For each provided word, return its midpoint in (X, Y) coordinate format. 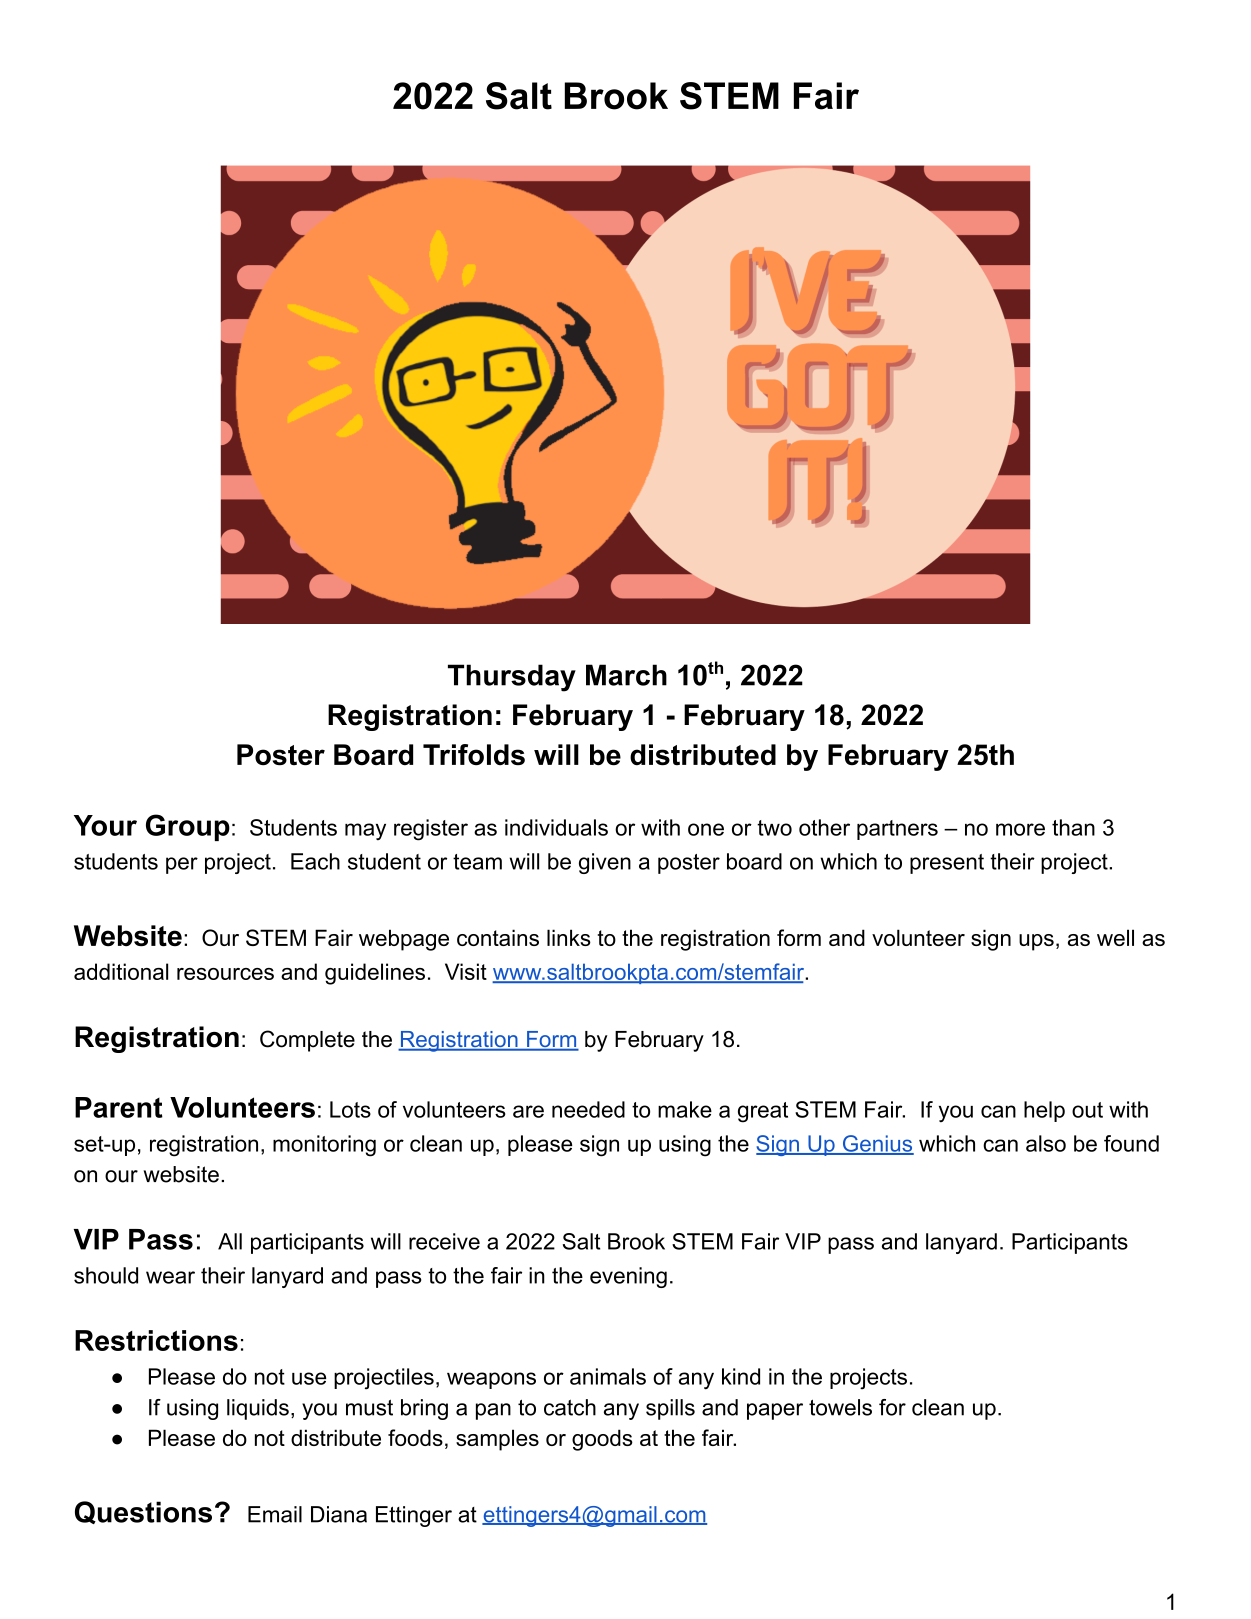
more (1020, 829)
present (947, 864)
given (605, 863)
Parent (119, 1107)
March (626, 675)
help (1044, 1111)
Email (275, 1514)
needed (588, 1109)
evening (628, 1277)
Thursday (512, 678)
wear (170, 1277)
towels (840, 1407)
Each (315, 861)
